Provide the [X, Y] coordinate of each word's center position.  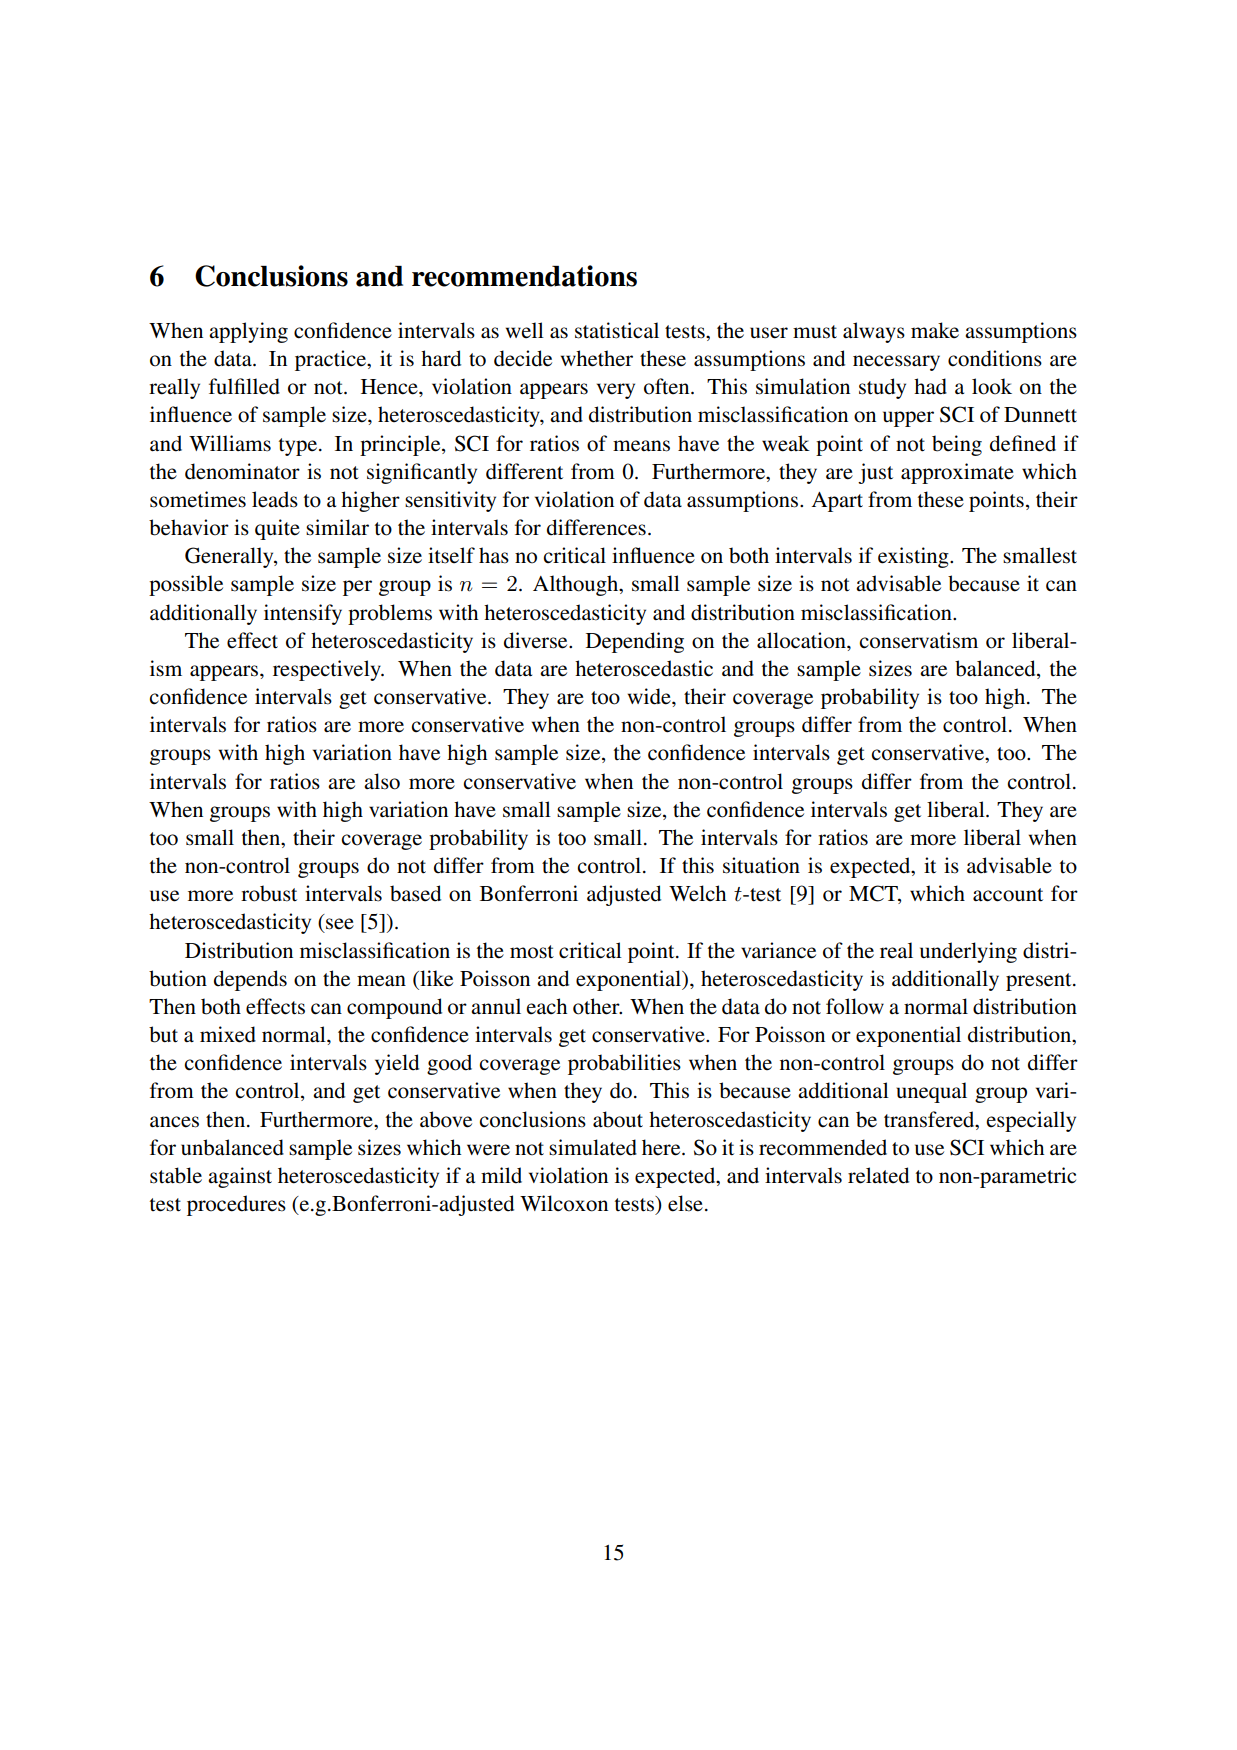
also [382, 781]
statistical [617, 330]
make [935, 330]
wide [650, 696]
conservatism [918, 640]
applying [248, 332]
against [240, 1177]
